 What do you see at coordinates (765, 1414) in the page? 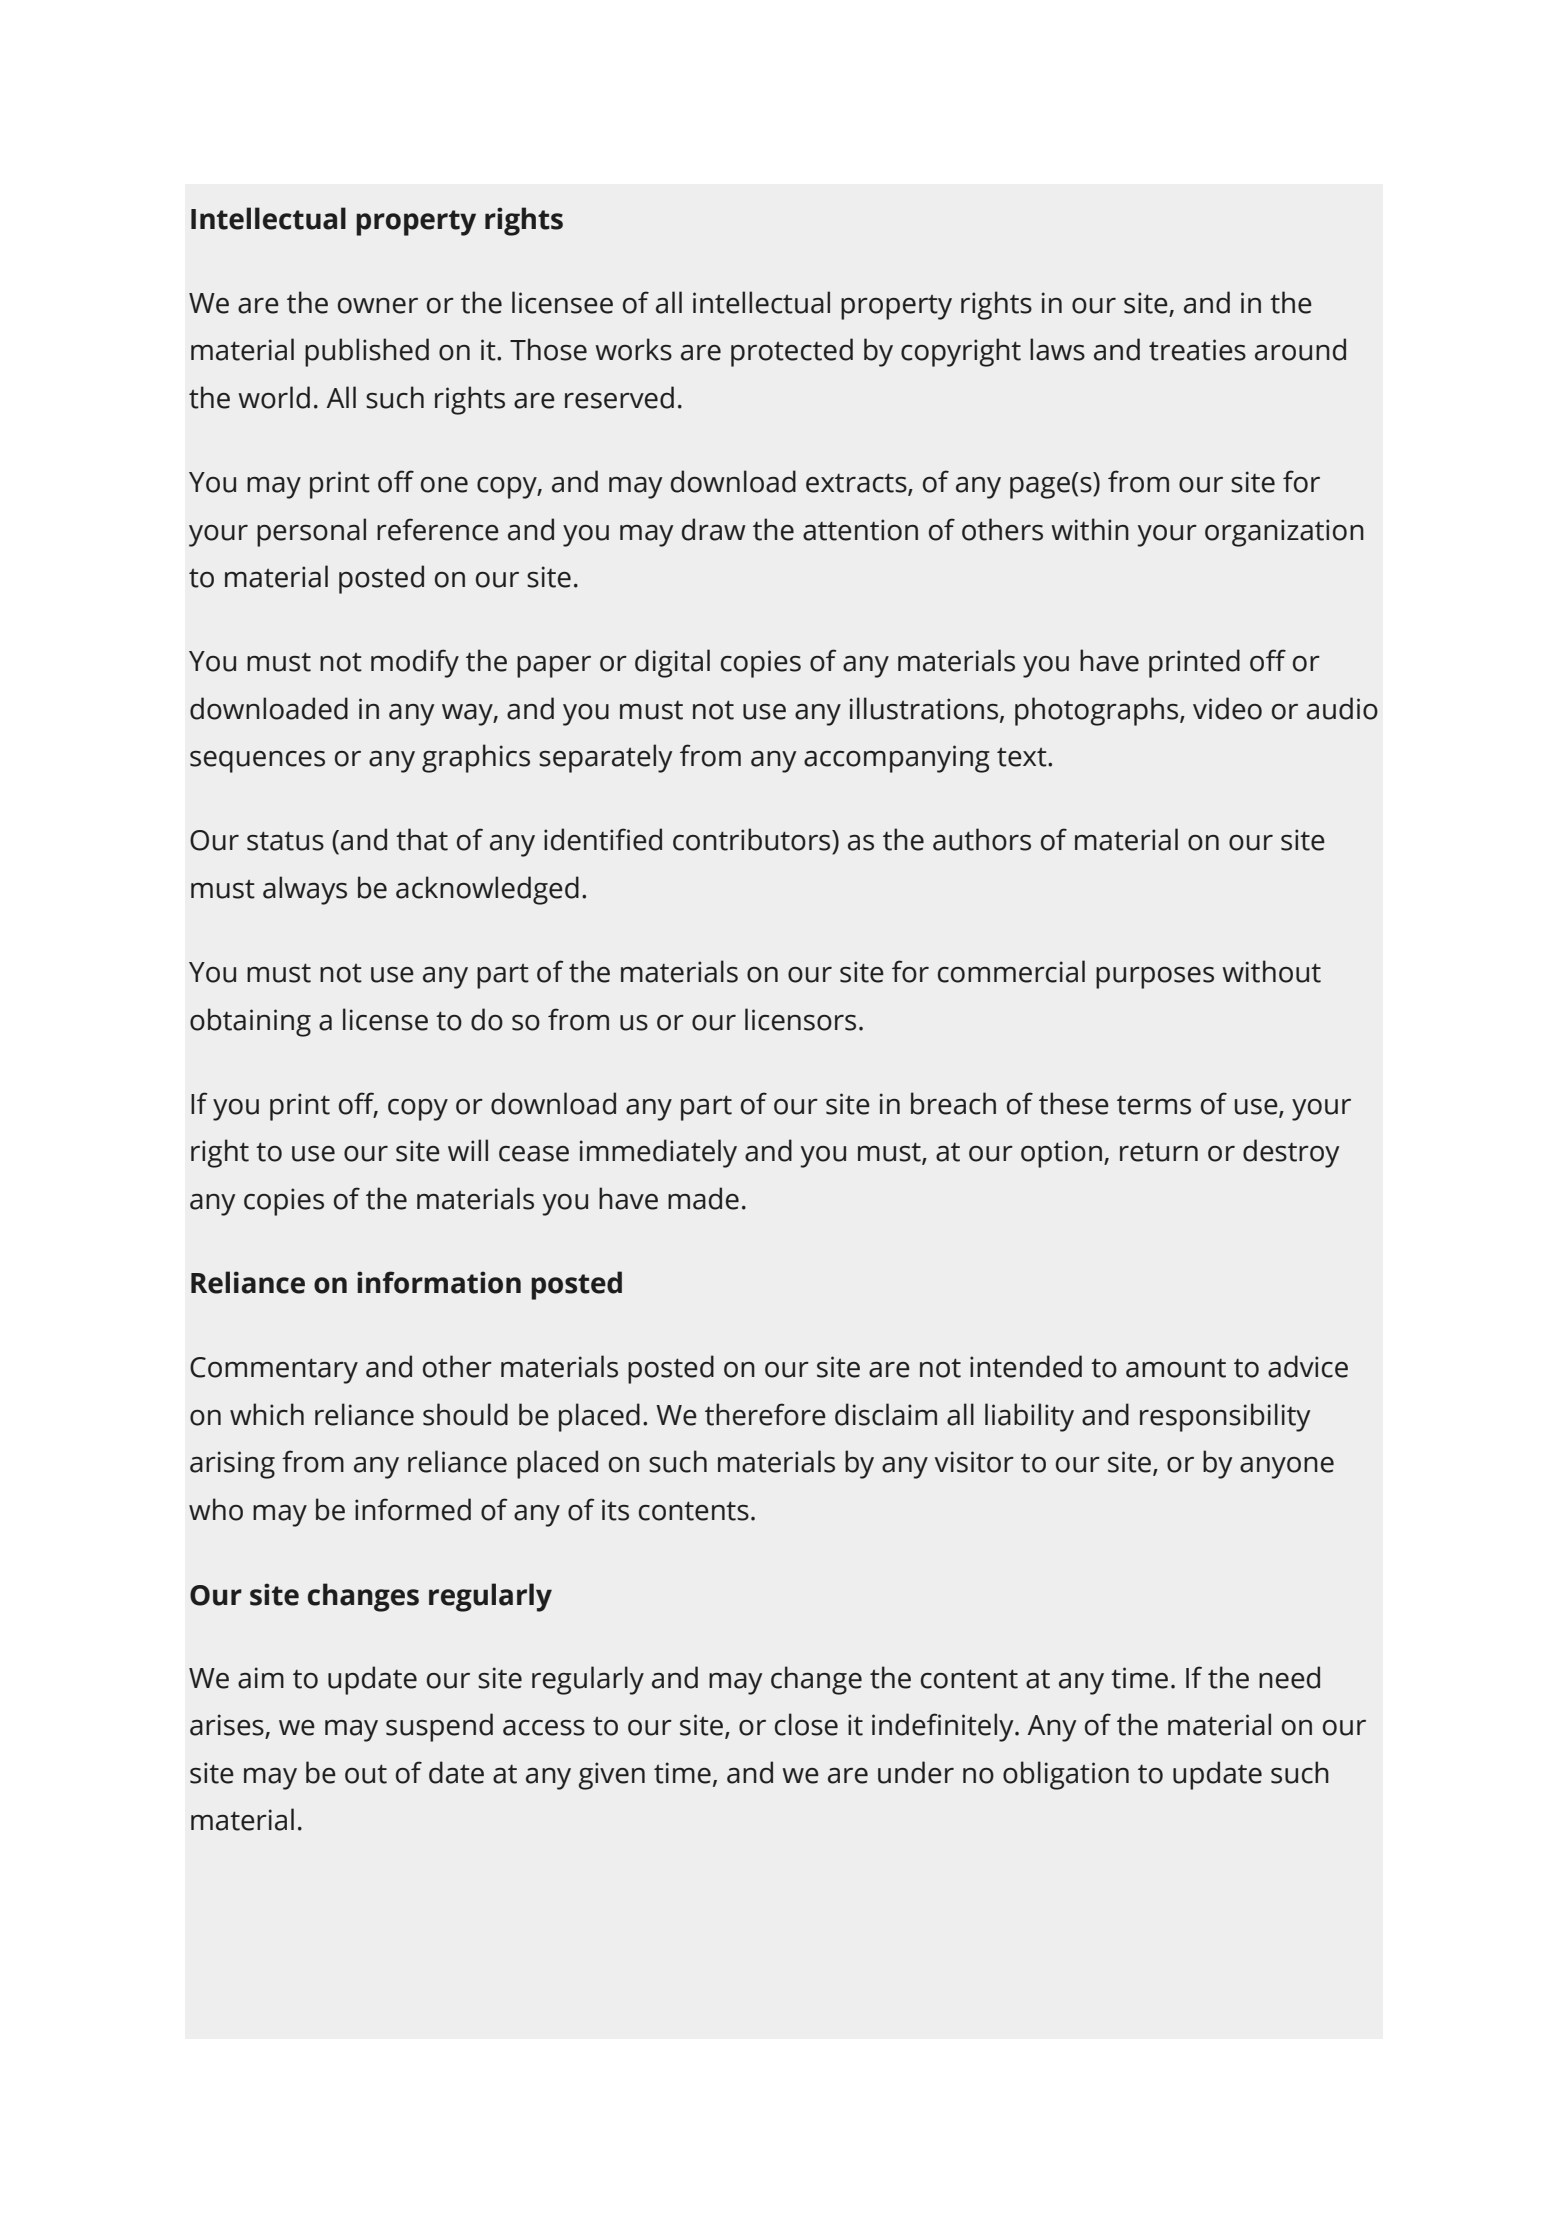
I see `therefore` at bounding box center [765, 1414].
